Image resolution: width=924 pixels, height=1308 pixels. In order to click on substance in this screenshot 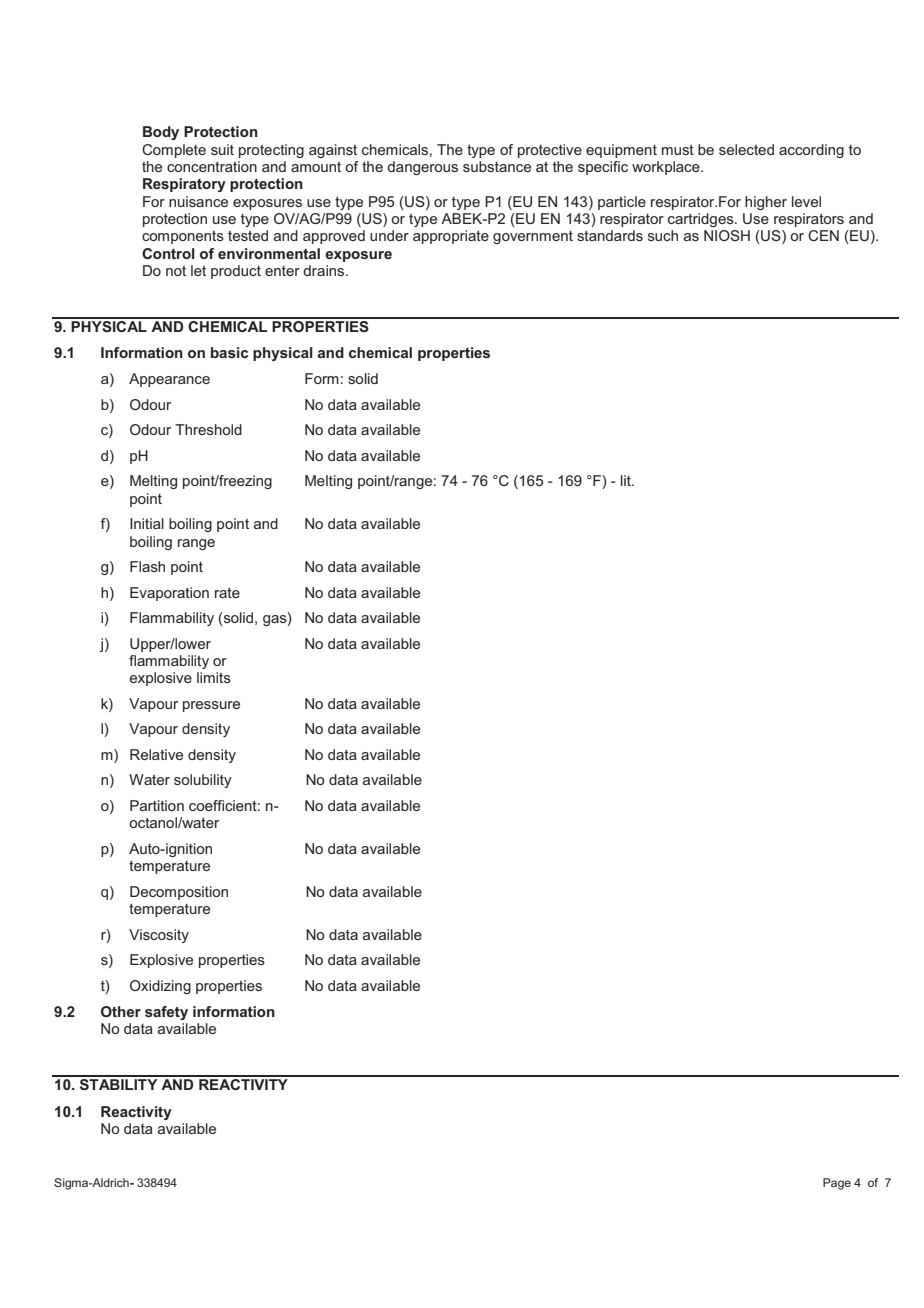, I will do `click(497, 166)`.
